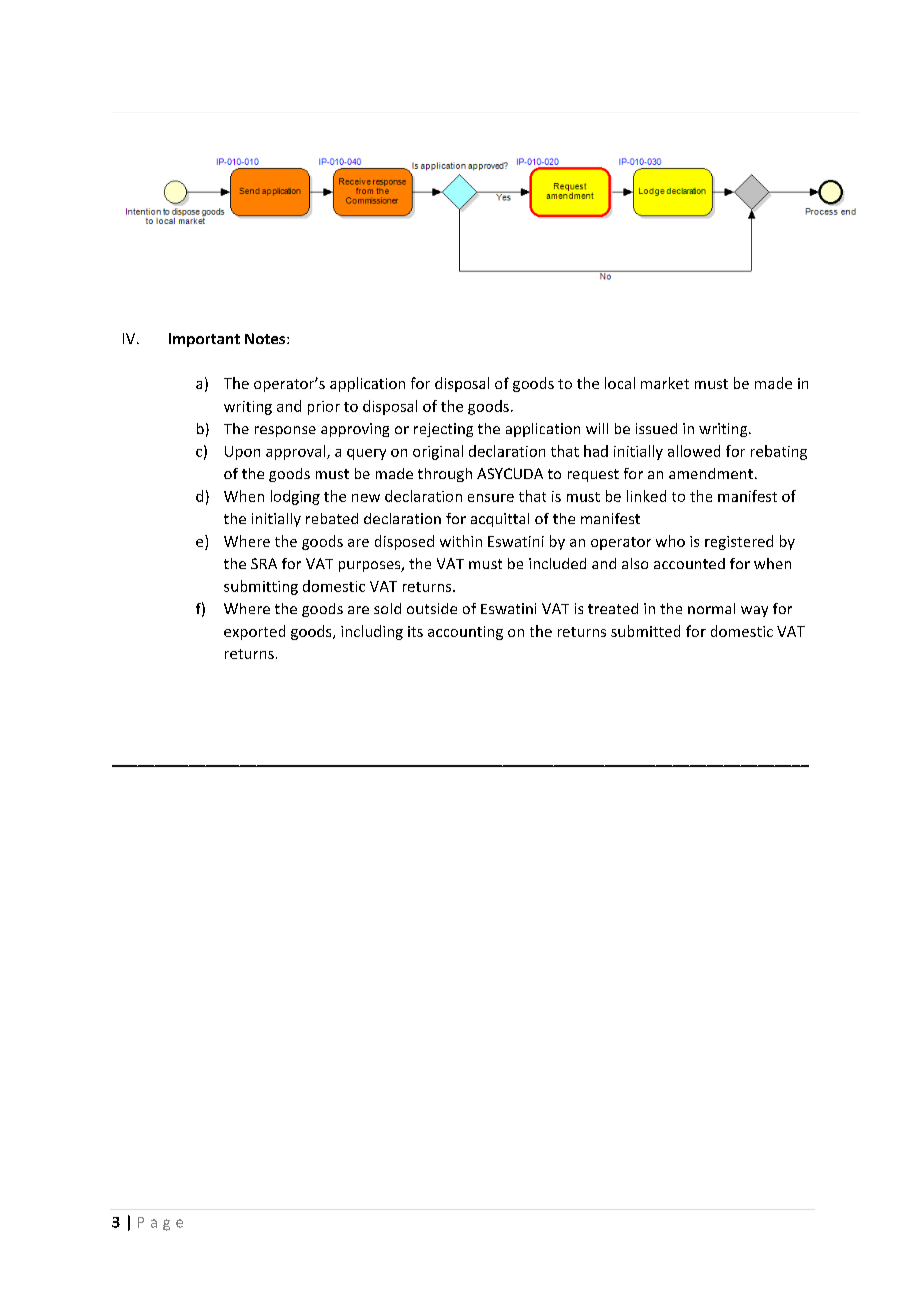 The width and height of the document is (924, 1308). Describe the element at coordinates (438, 452) in the document. I see `original` at that location.
